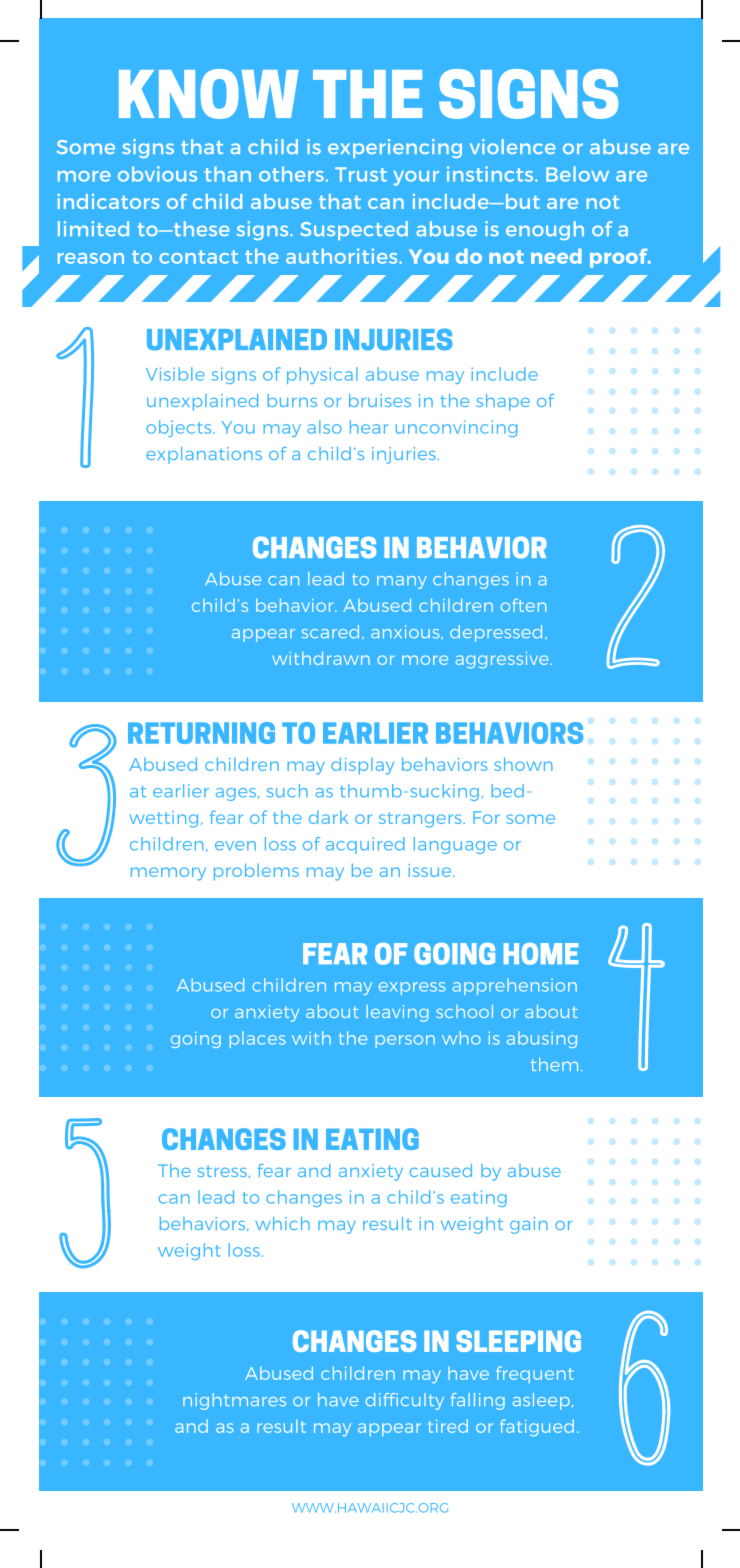 The height and width of the screenshot is (1568, 740). What do you see at coordinates (523, 764) in the screenshot?
I see `shown` at bounding box center [523, 764].
